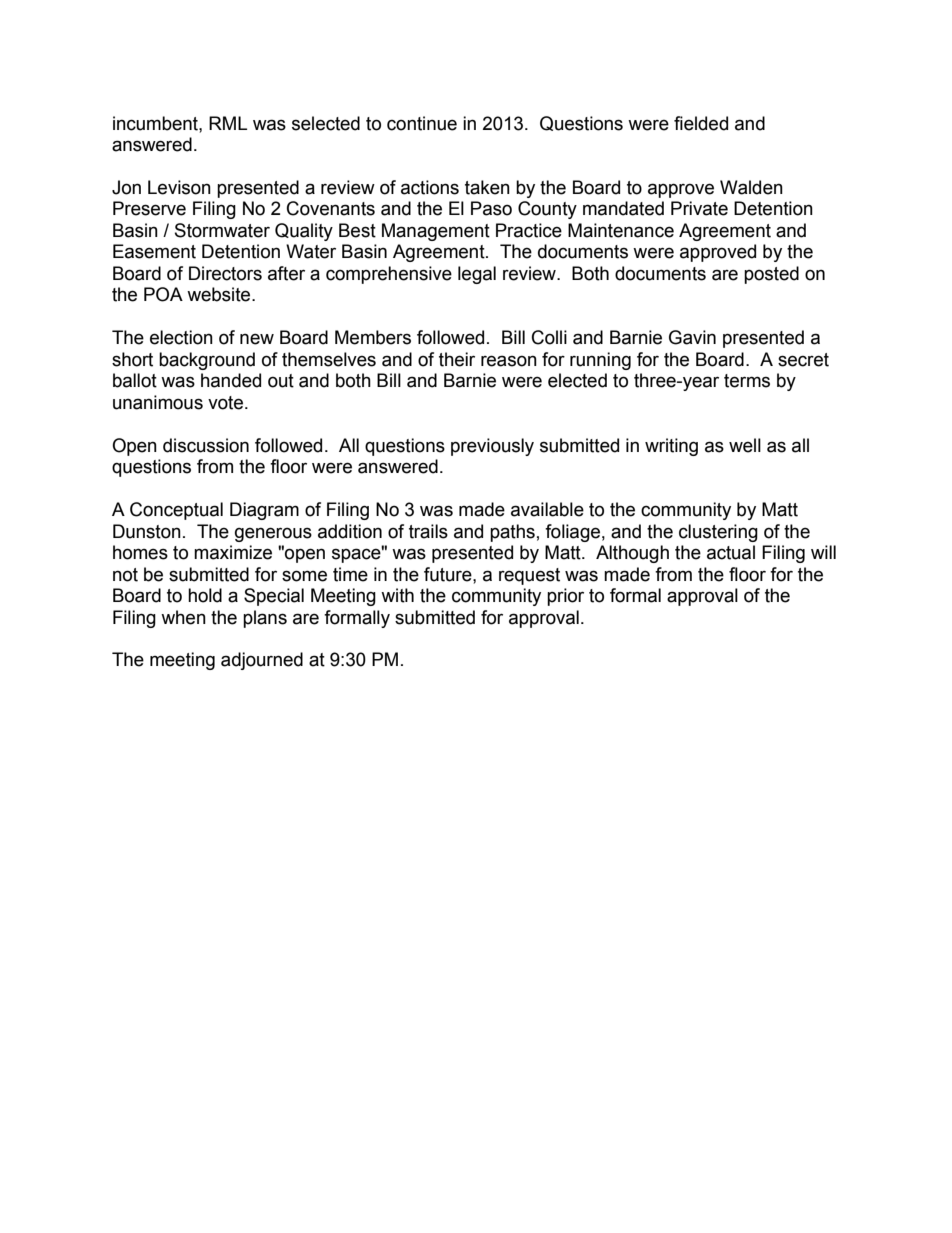  I want to click on discussion, so click(206, 445).
